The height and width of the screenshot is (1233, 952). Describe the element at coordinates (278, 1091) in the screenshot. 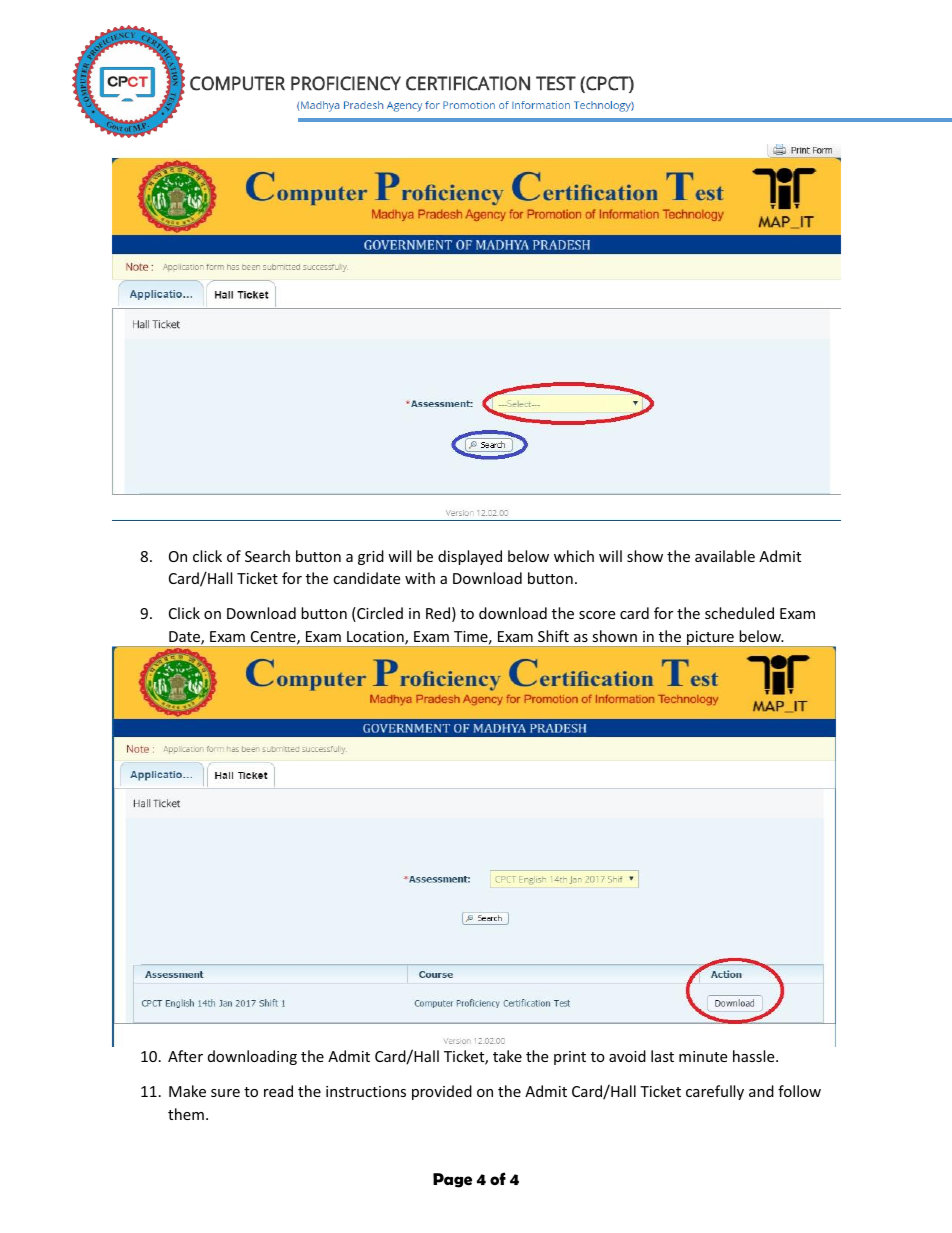

I see `read` at that location.
